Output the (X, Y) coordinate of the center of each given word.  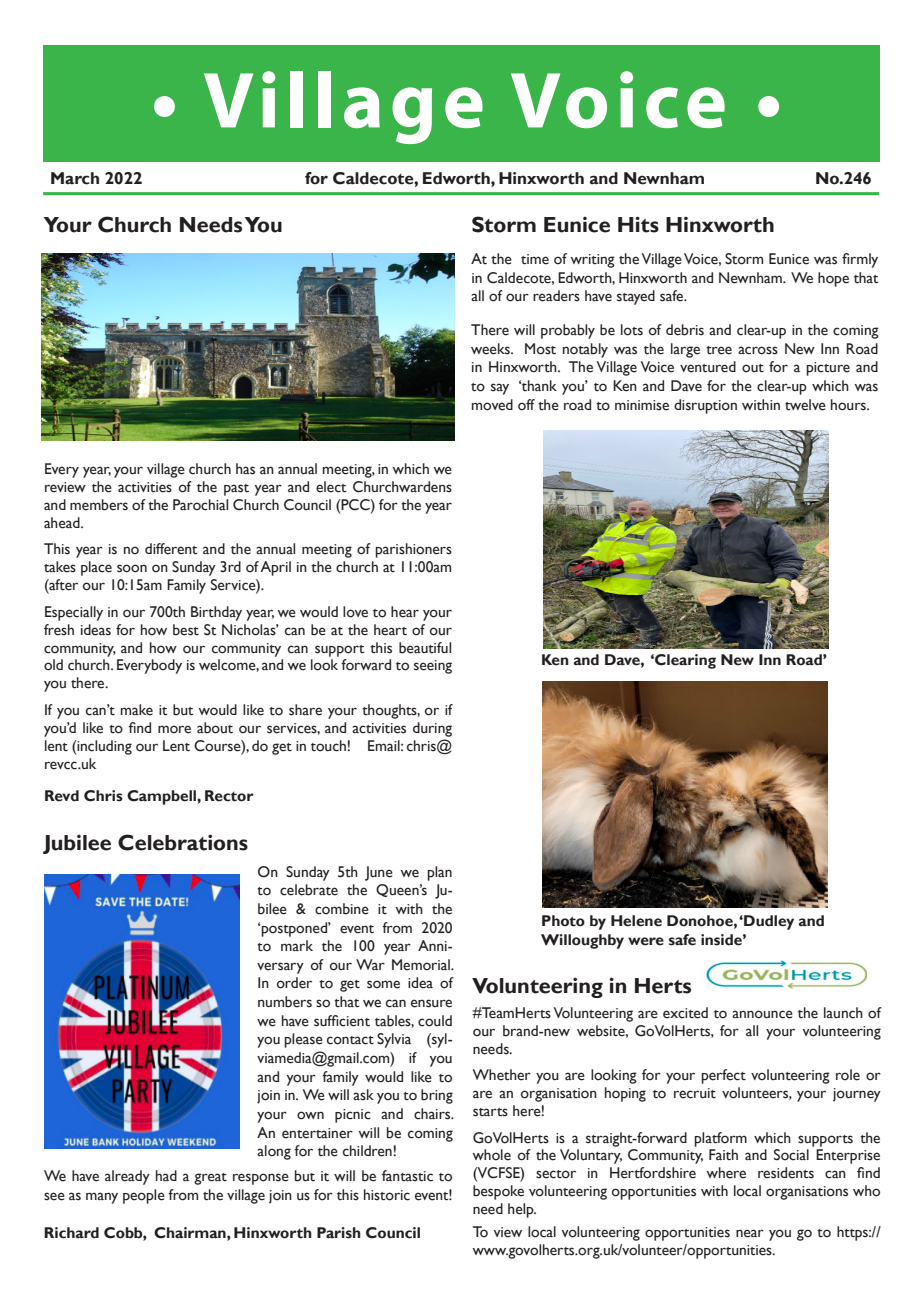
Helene (636, 921)
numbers (285, 1002)
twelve (805, 405)
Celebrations (183, 842)
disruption (705, 406)
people (144, 1196)
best (186, 630)
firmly (860, 260)
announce (762, 1014)
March (75, 178)
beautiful (425, 648)
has (245, 469)
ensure (431, 1003)
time (535, 259)
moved (492, 405)
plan (439, 873)
